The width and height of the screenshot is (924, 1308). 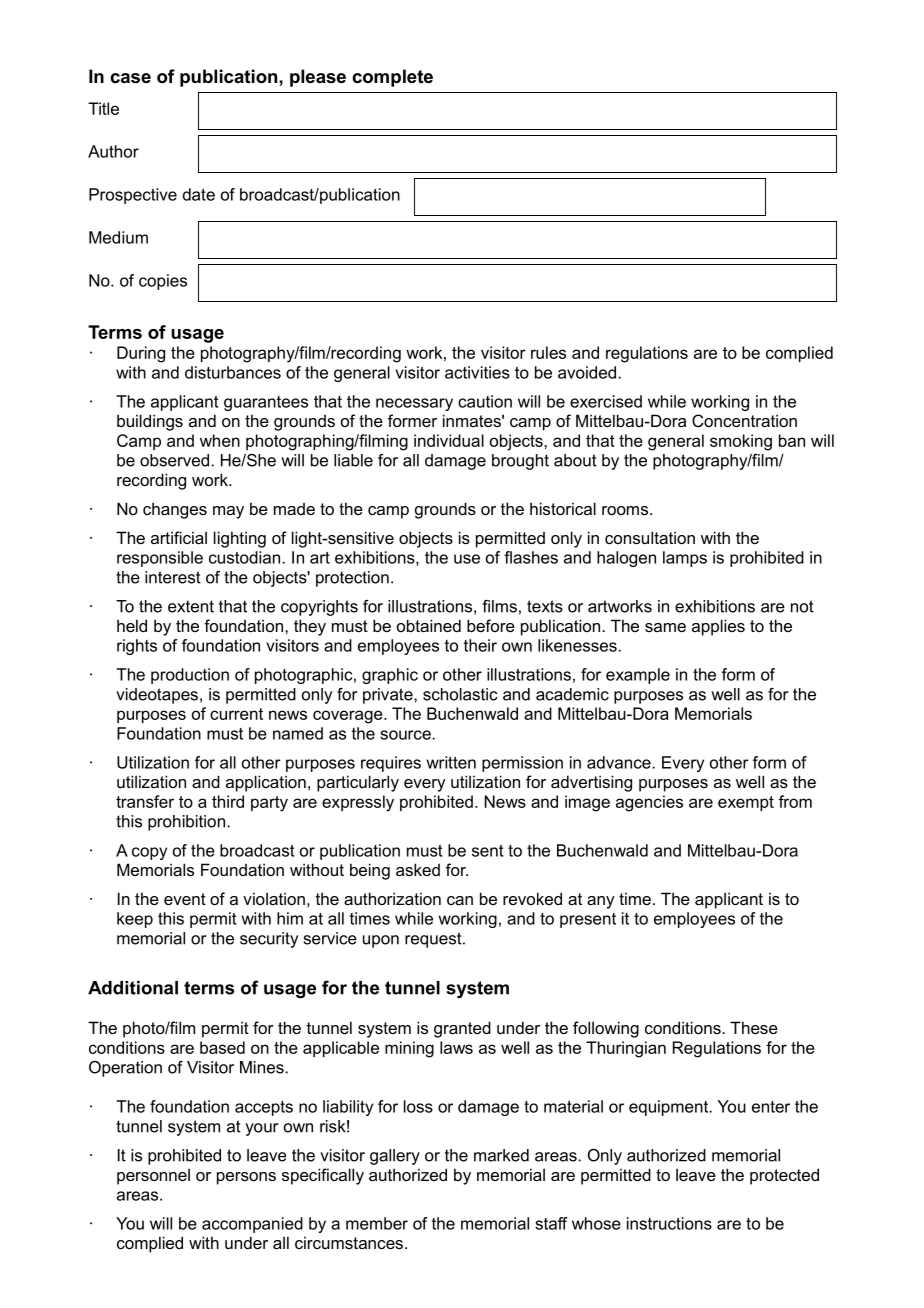 What do you see at coordinates (377, 1223) in the screenshot?
I see `member` at bounding box center [377, 1223].
